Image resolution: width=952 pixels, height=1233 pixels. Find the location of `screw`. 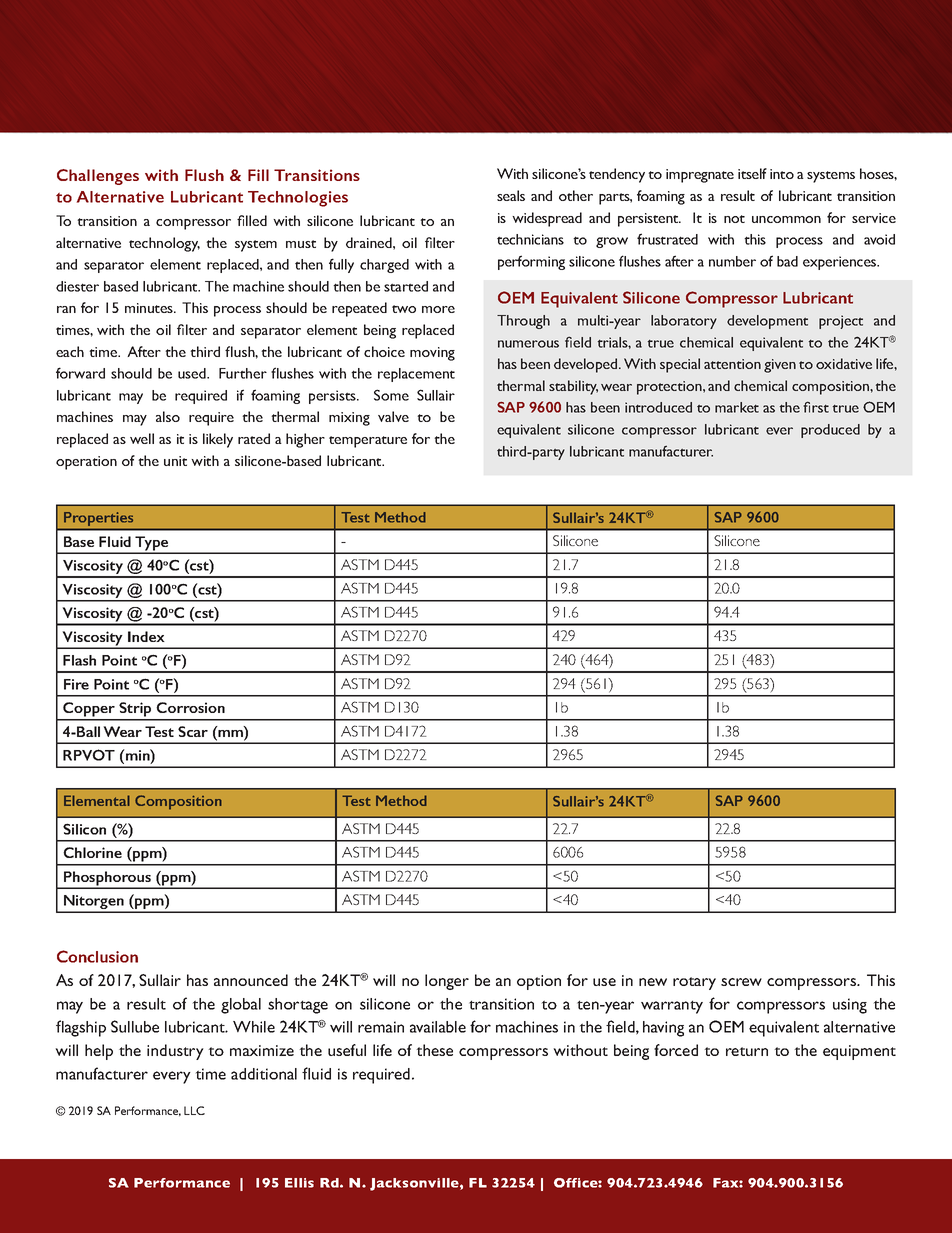

screw is located at coordinates (741, 982).
